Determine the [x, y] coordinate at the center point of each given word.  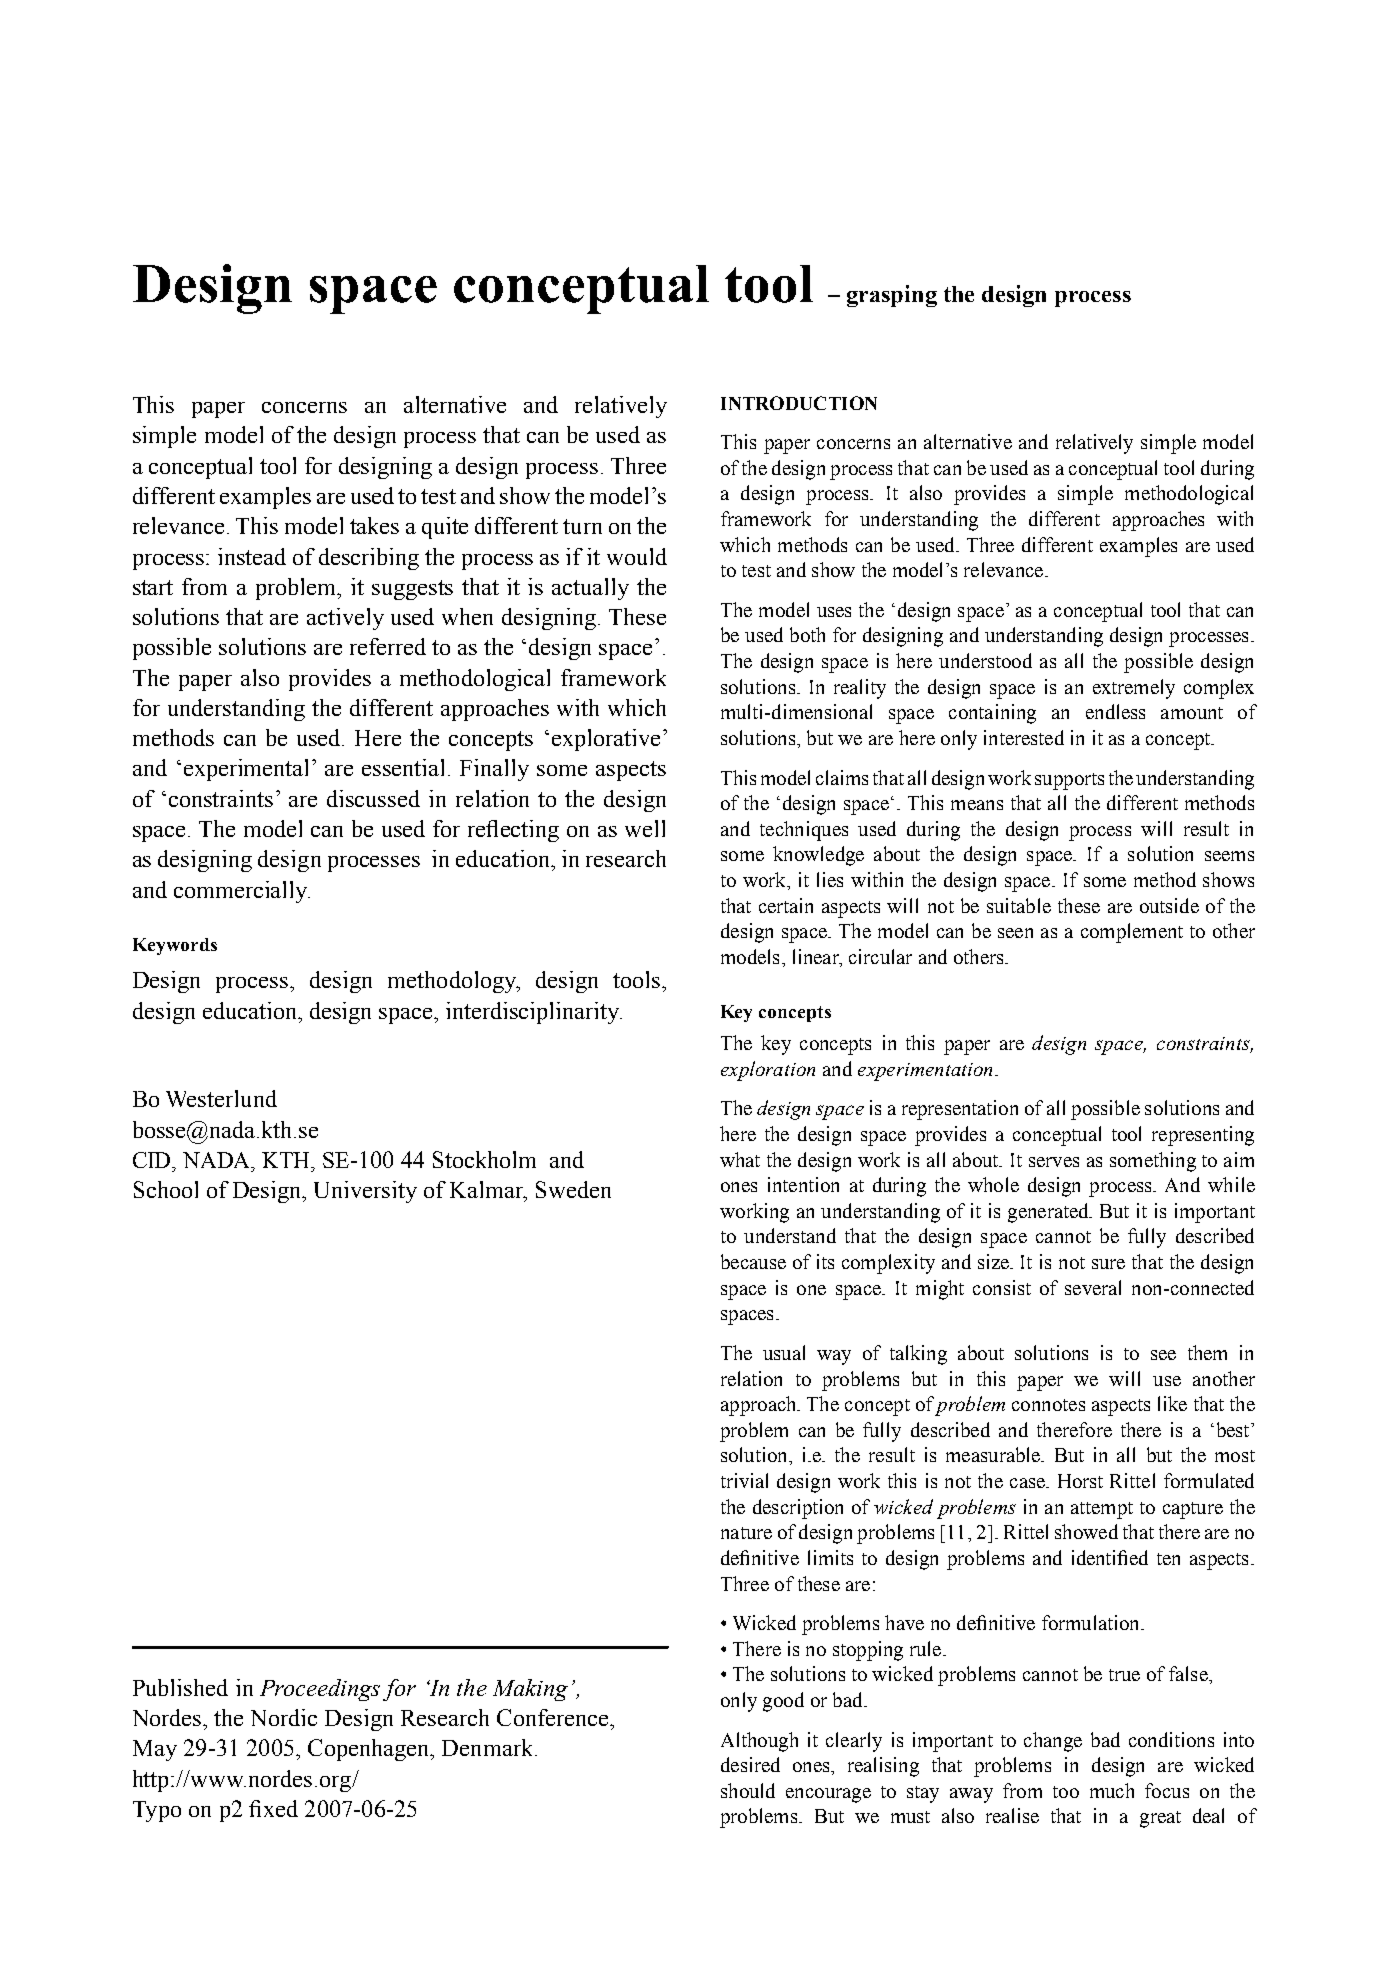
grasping [892, 296]
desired [750, 1764]
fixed [273, 1808]
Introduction [799, 403]
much [1112, 1790]
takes [374, 525]
